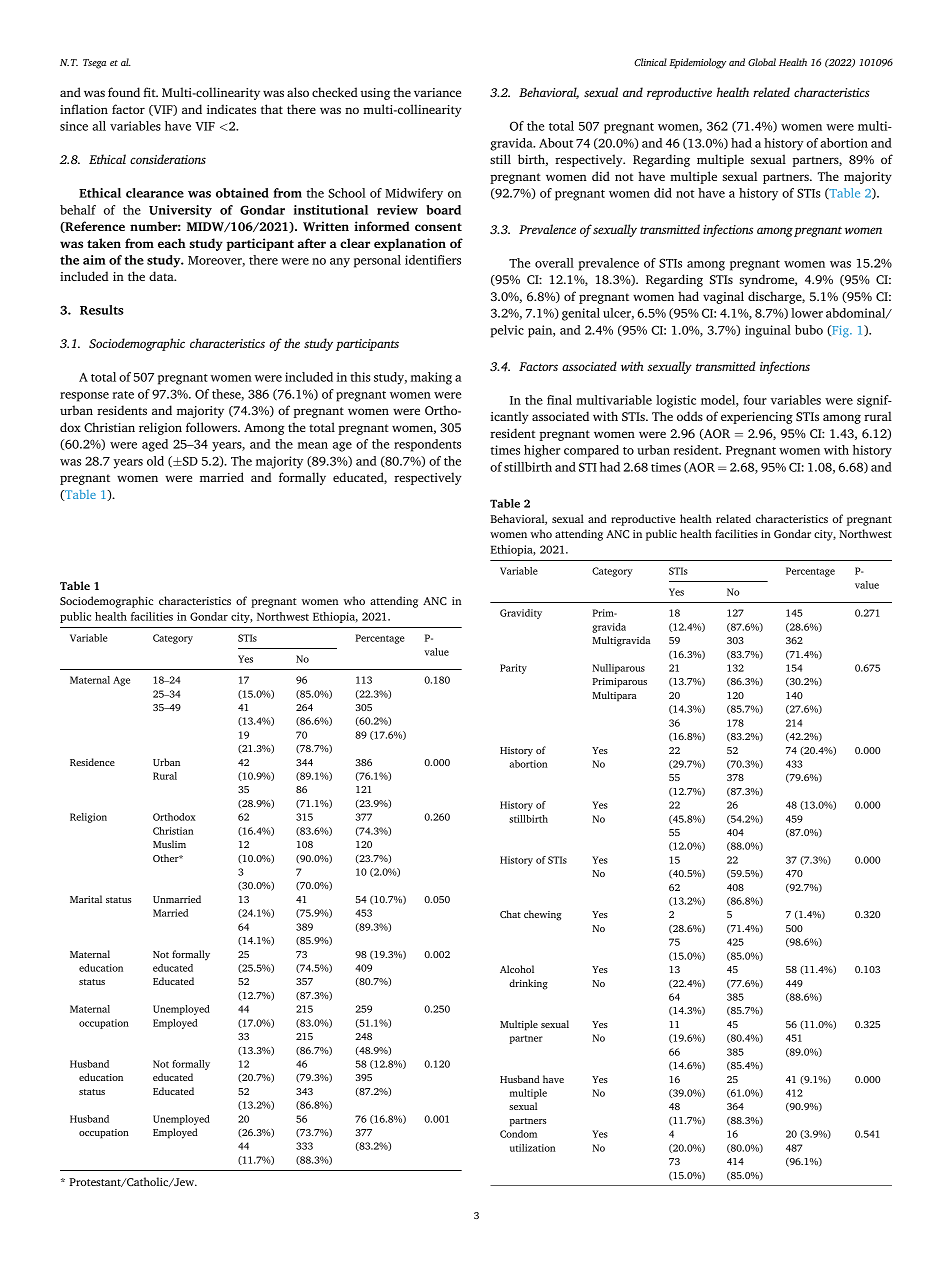  I want to click on fit, so click(150, 92).
